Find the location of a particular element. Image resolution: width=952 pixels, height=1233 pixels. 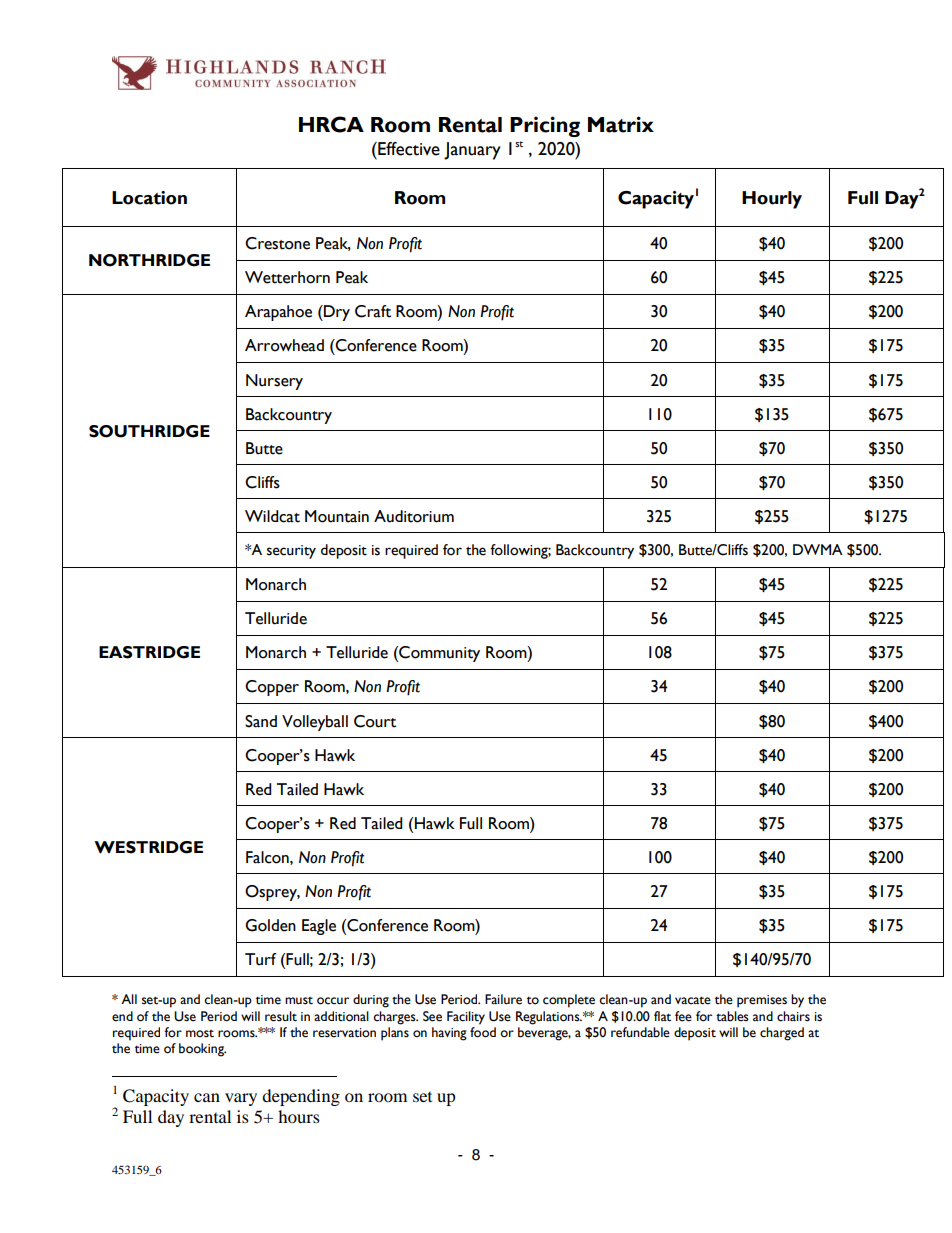

food is located at coordinates (483, 1032).
